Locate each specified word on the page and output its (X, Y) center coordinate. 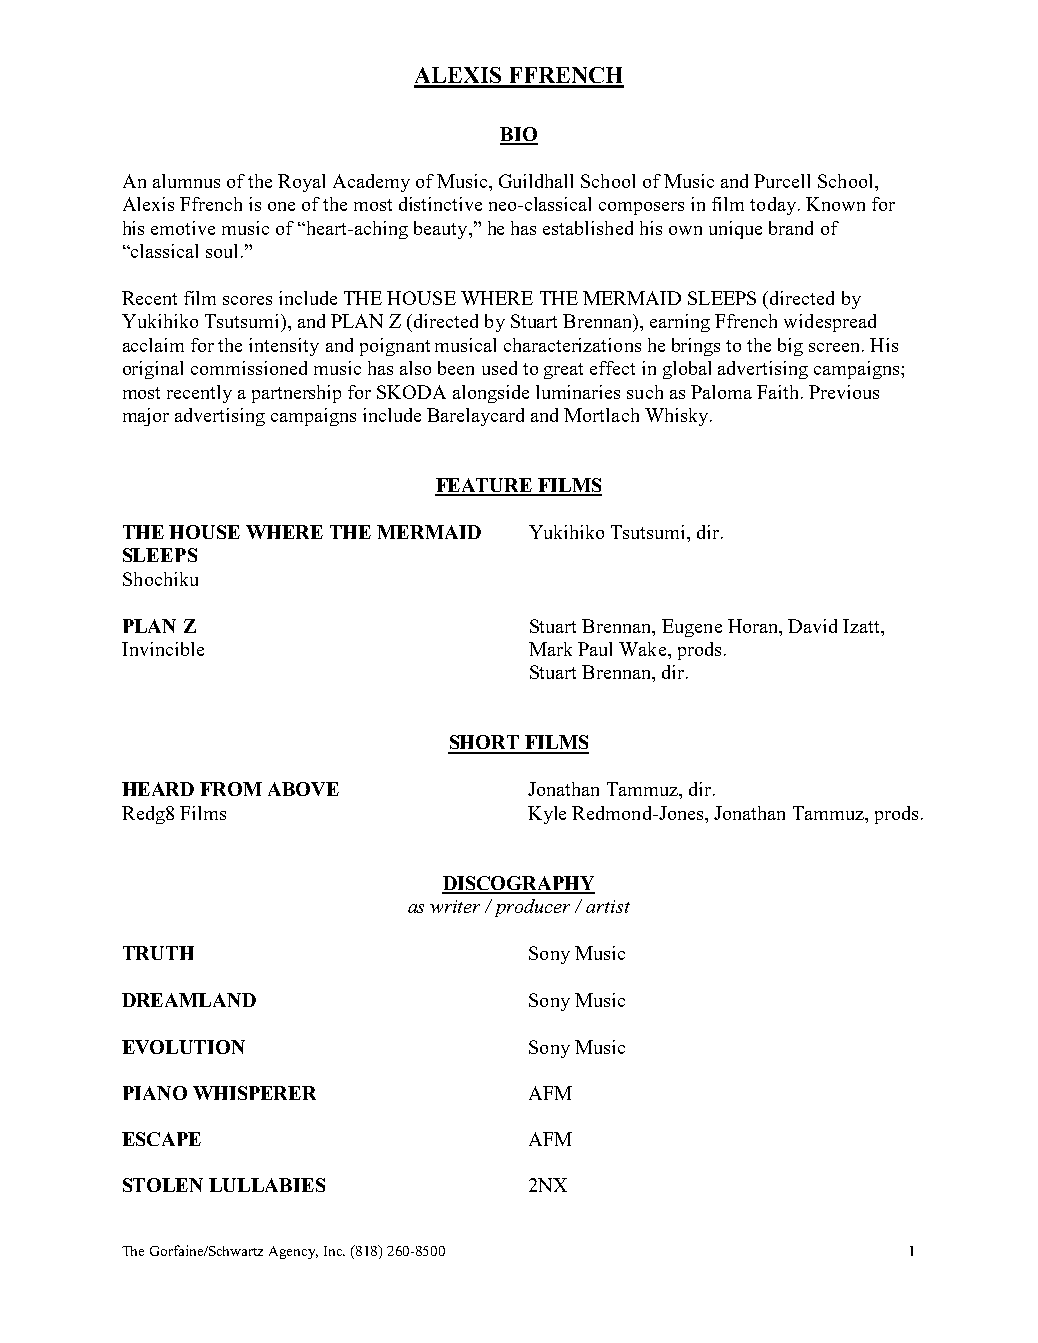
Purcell (782, 181)
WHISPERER (254, 1093)
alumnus (186, 181)
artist (608, 906)
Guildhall (536, 181)
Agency (293, 1252)
